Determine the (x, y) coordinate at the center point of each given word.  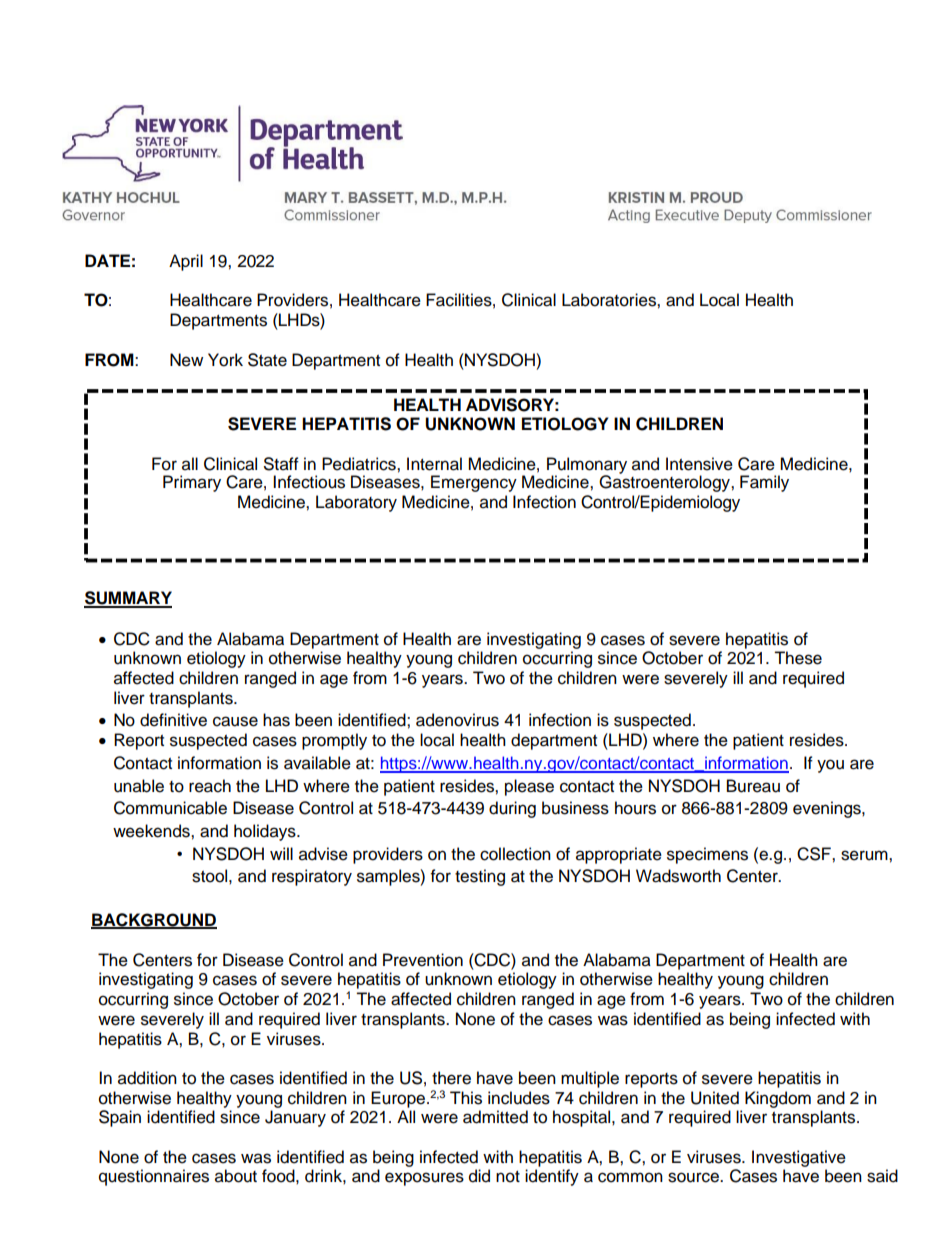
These (798, 658)
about (236, 1176)
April (186, 262)
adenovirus (457, 720)
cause (235, 721)
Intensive (699, 464)
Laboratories (610, 300)
